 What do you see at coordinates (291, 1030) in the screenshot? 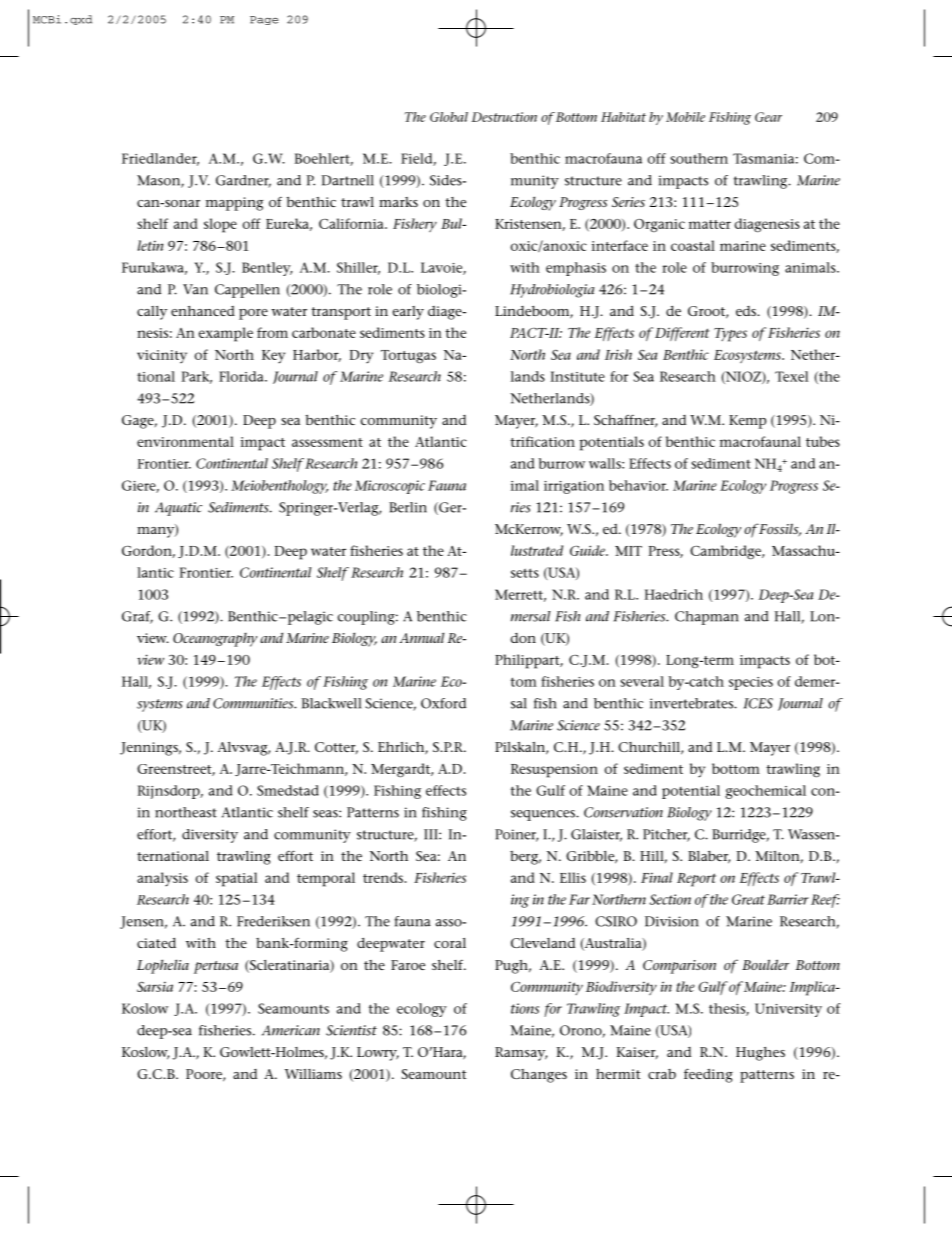
I see `American` at bounding box center [291, 1030].
